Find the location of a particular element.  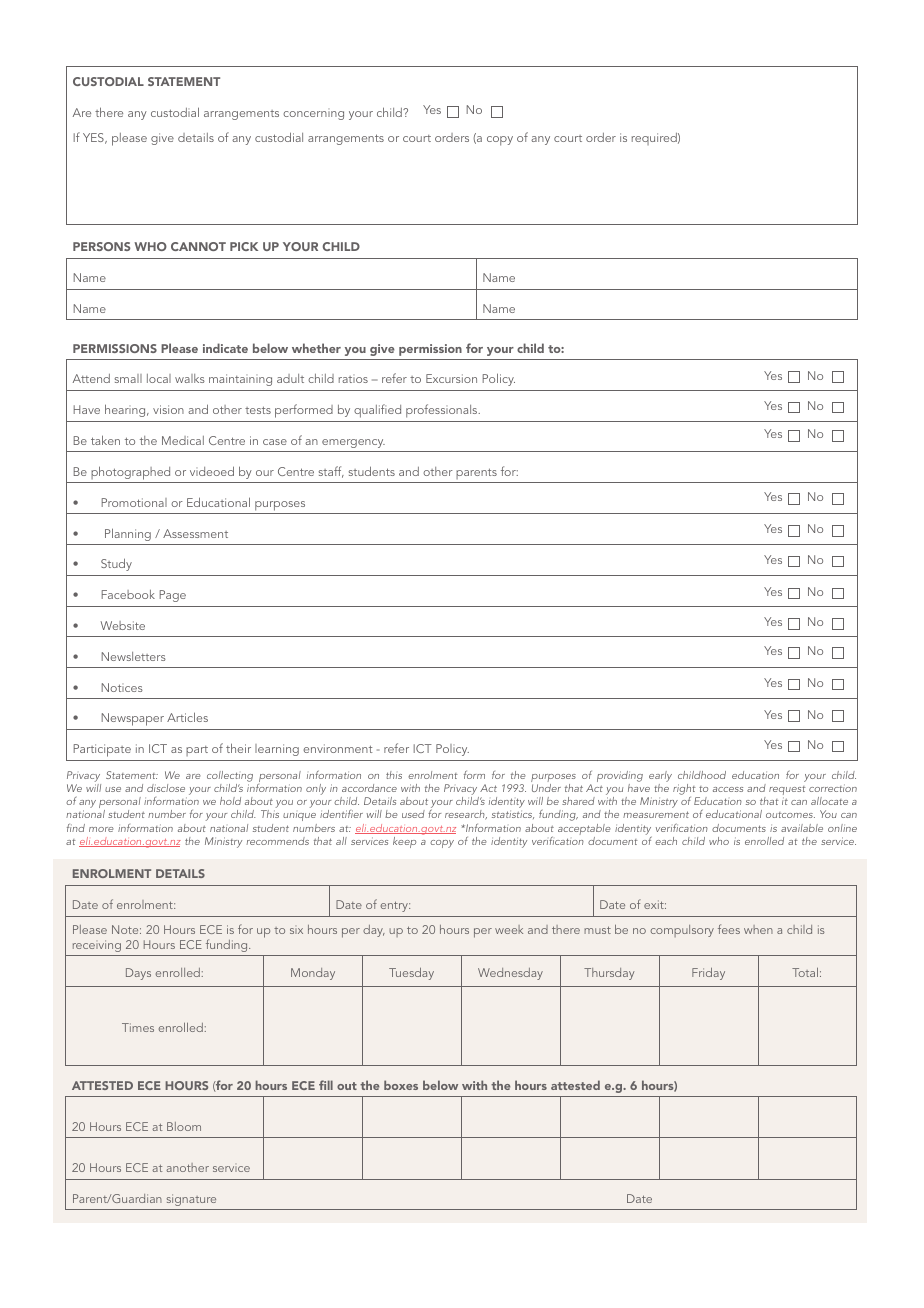

Excursion is located at coordinates (451, 378).
